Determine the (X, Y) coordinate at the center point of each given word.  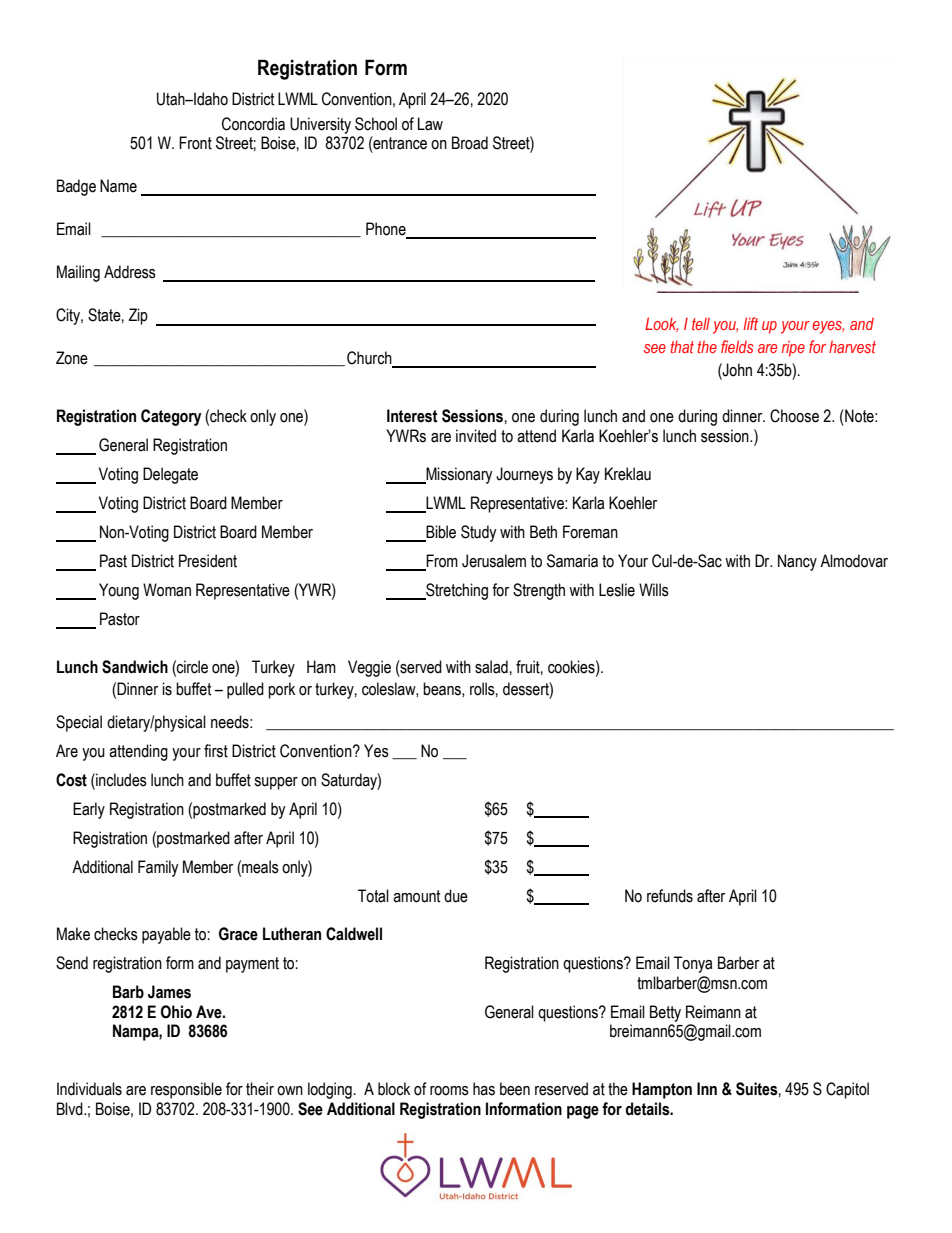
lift (750, 323)
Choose (794, 416)
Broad (470, 143)
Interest (412, 416)
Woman (167, 590)
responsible (186, 1090)
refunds (670, 896)
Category (171, 417)
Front (195, 143)
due (456, 896)
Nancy (797, 562)
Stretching (456, 591)
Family (158, 868)
